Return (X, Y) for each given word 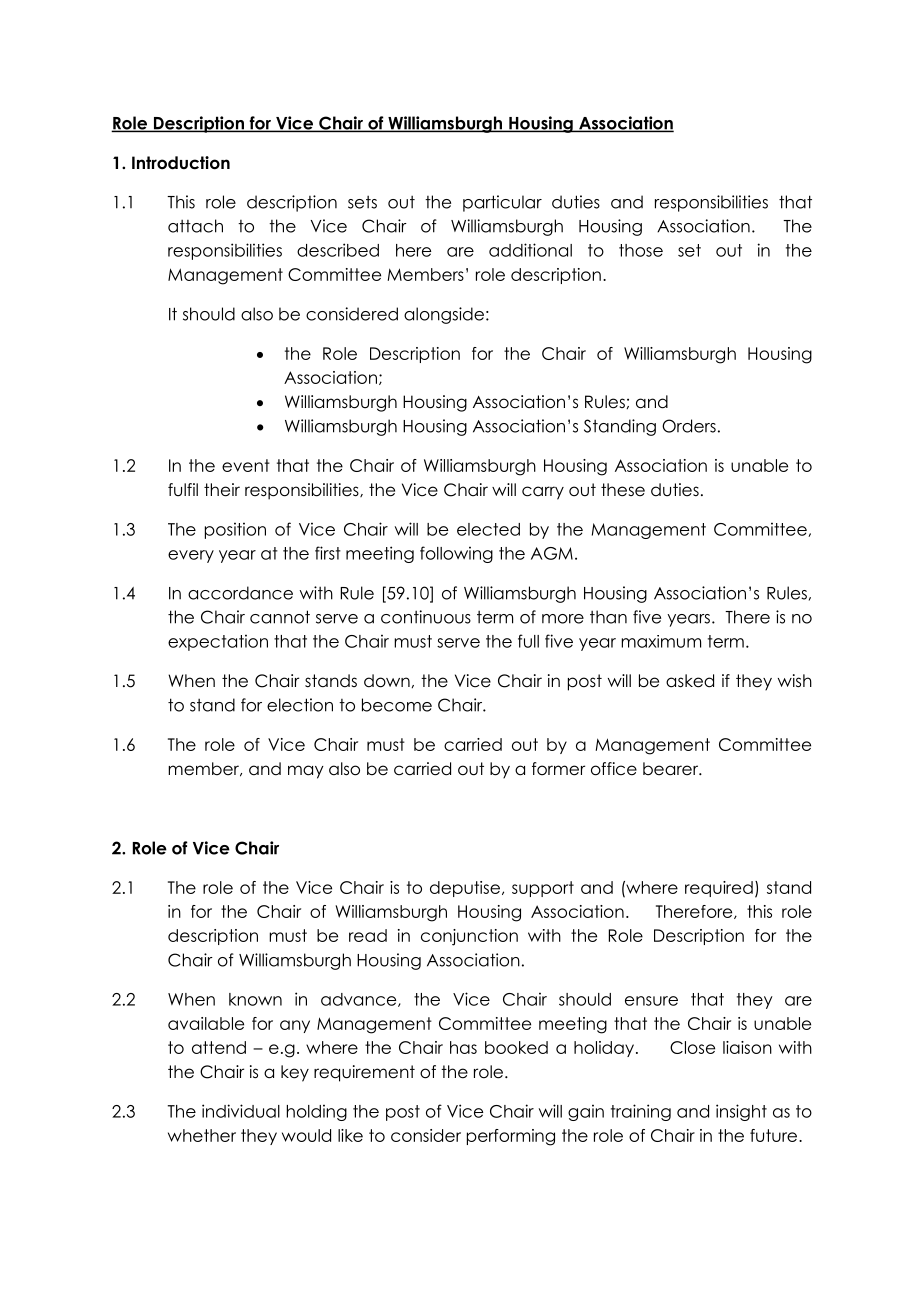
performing (511, 1137)
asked (690, 681)
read (368, 935)
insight (741, 1112)
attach (195, 226)
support (543, 889)
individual (241, 1111)
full (528, 641)
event (246, 465)
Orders (689, 426)
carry (543, 493)
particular (502, 203)
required (719, 889)
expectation (218, 642)
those (641, 250)
